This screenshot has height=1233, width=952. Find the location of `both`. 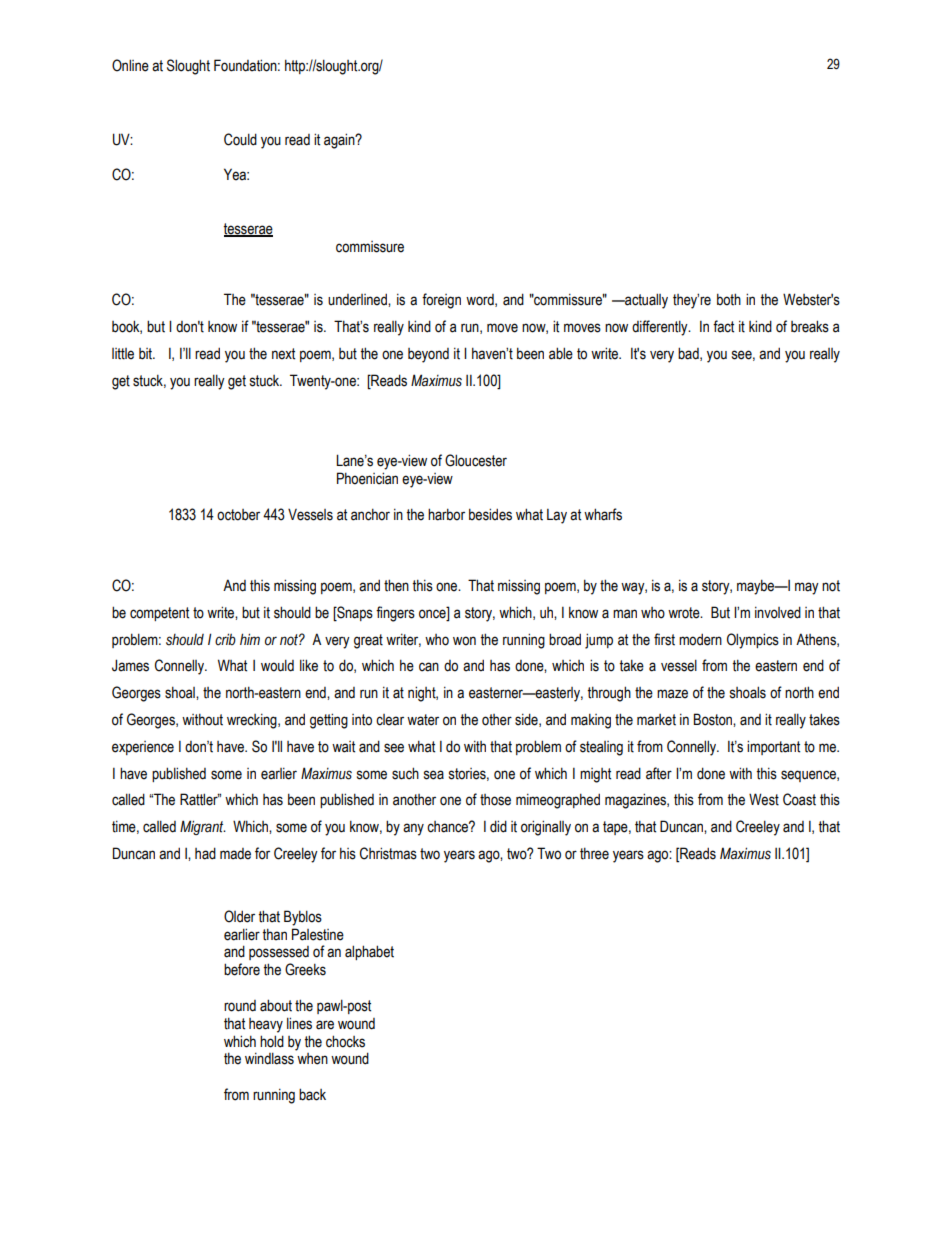

both is located at coordinates (729, 299).
